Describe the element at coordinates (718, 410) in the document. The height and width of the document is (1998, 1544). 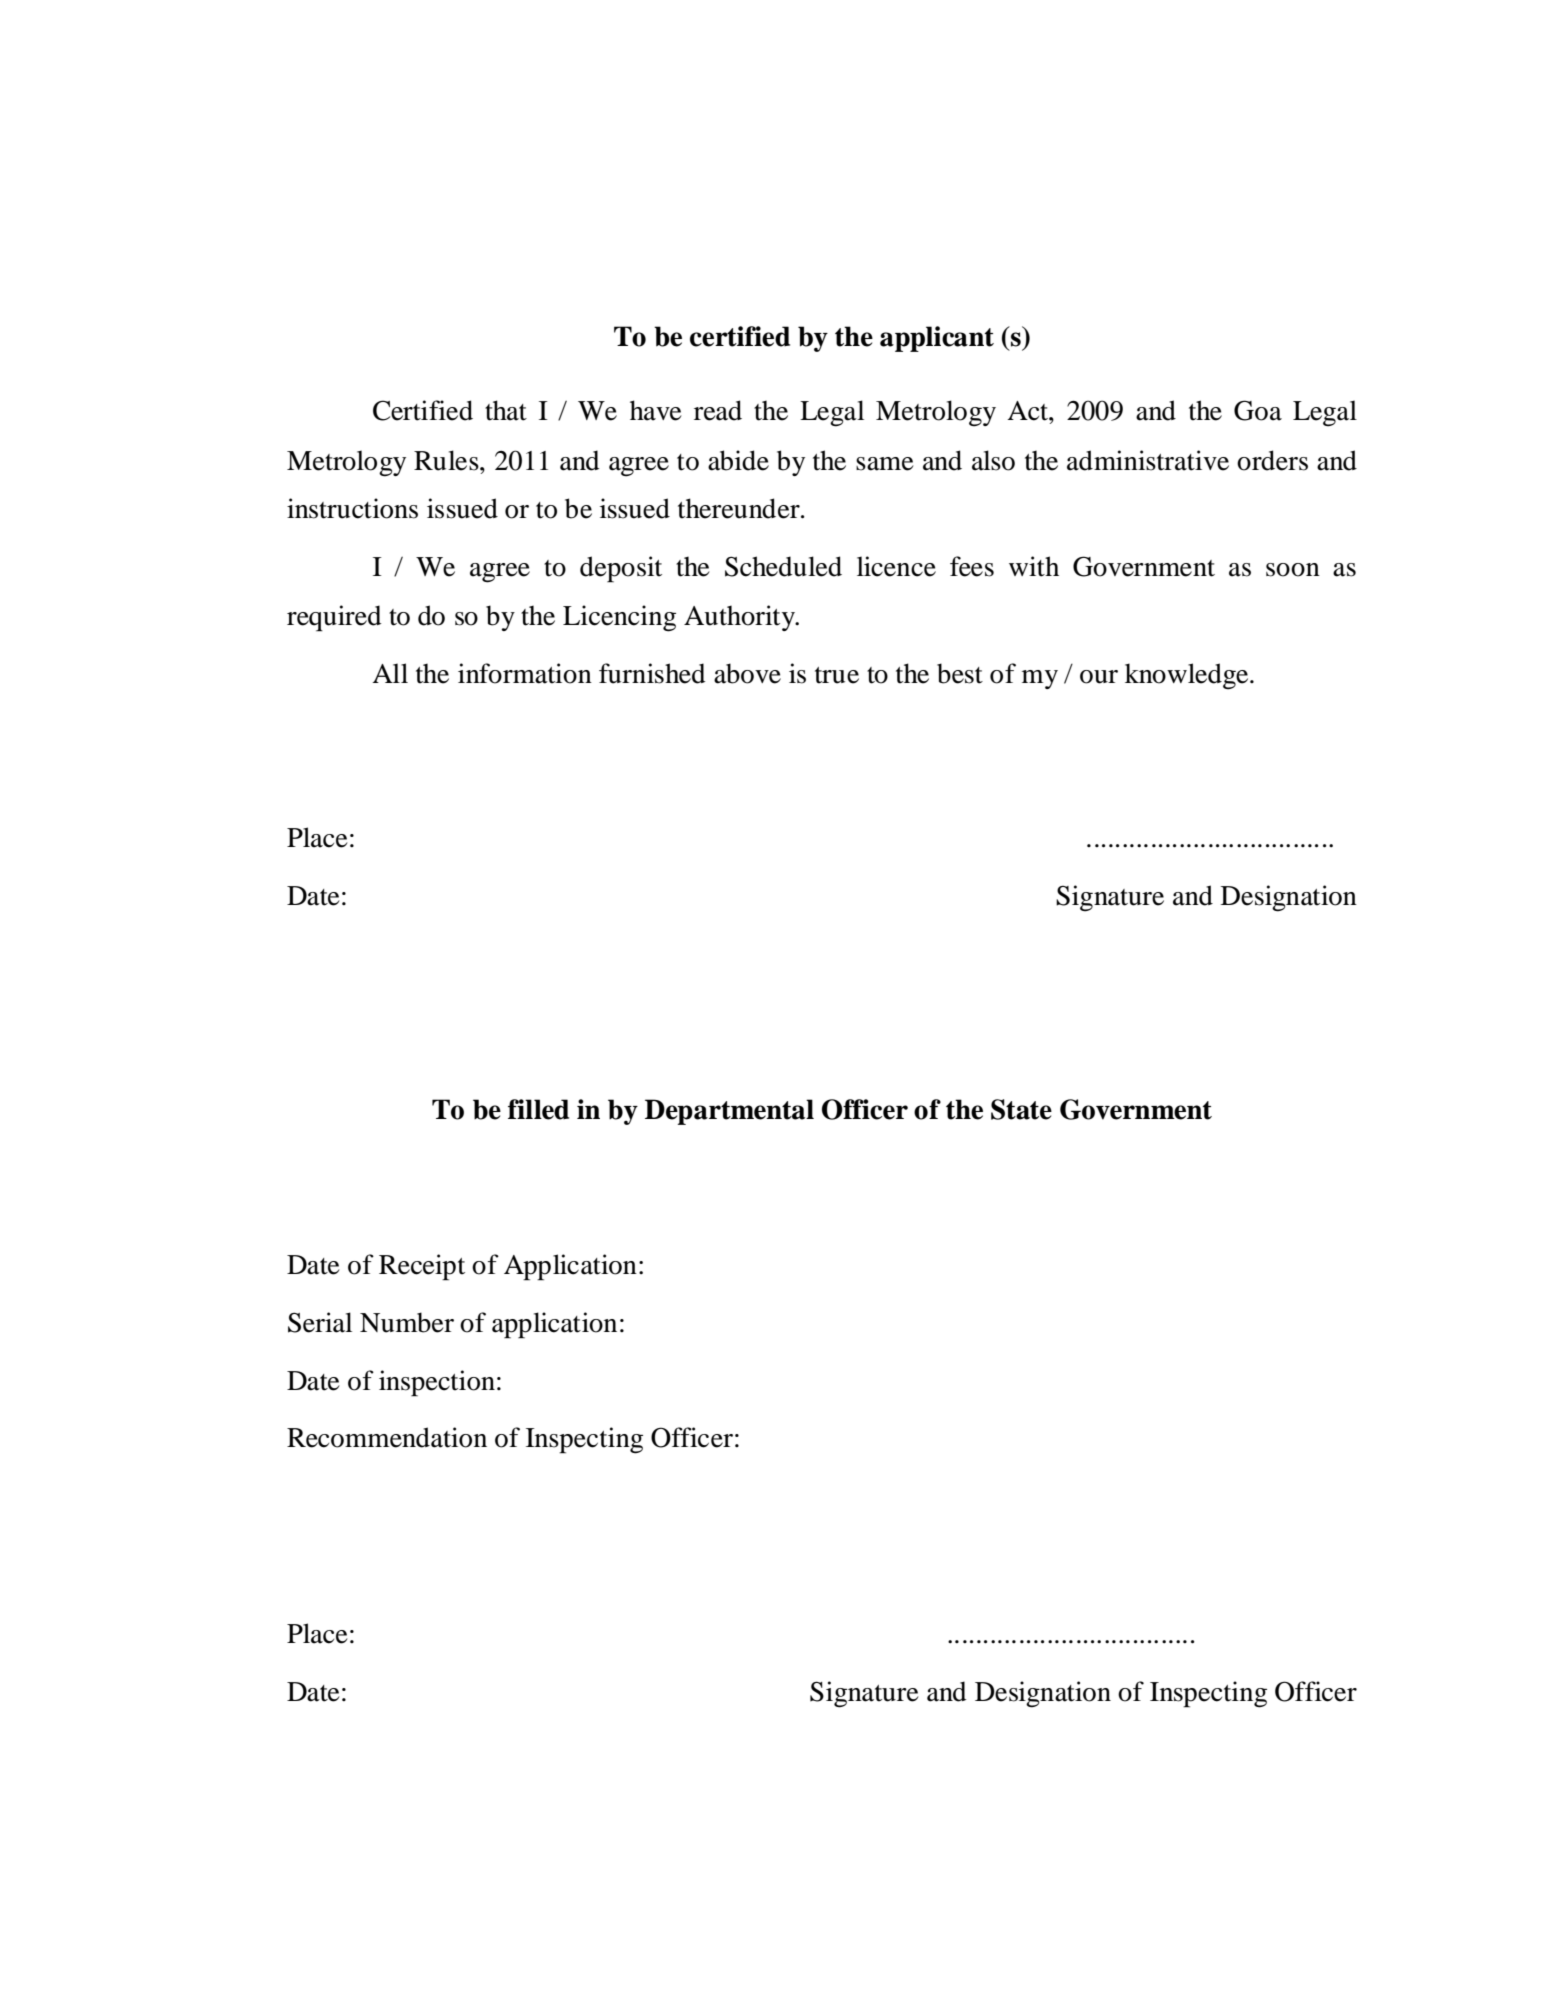
I see `read` at that location.
